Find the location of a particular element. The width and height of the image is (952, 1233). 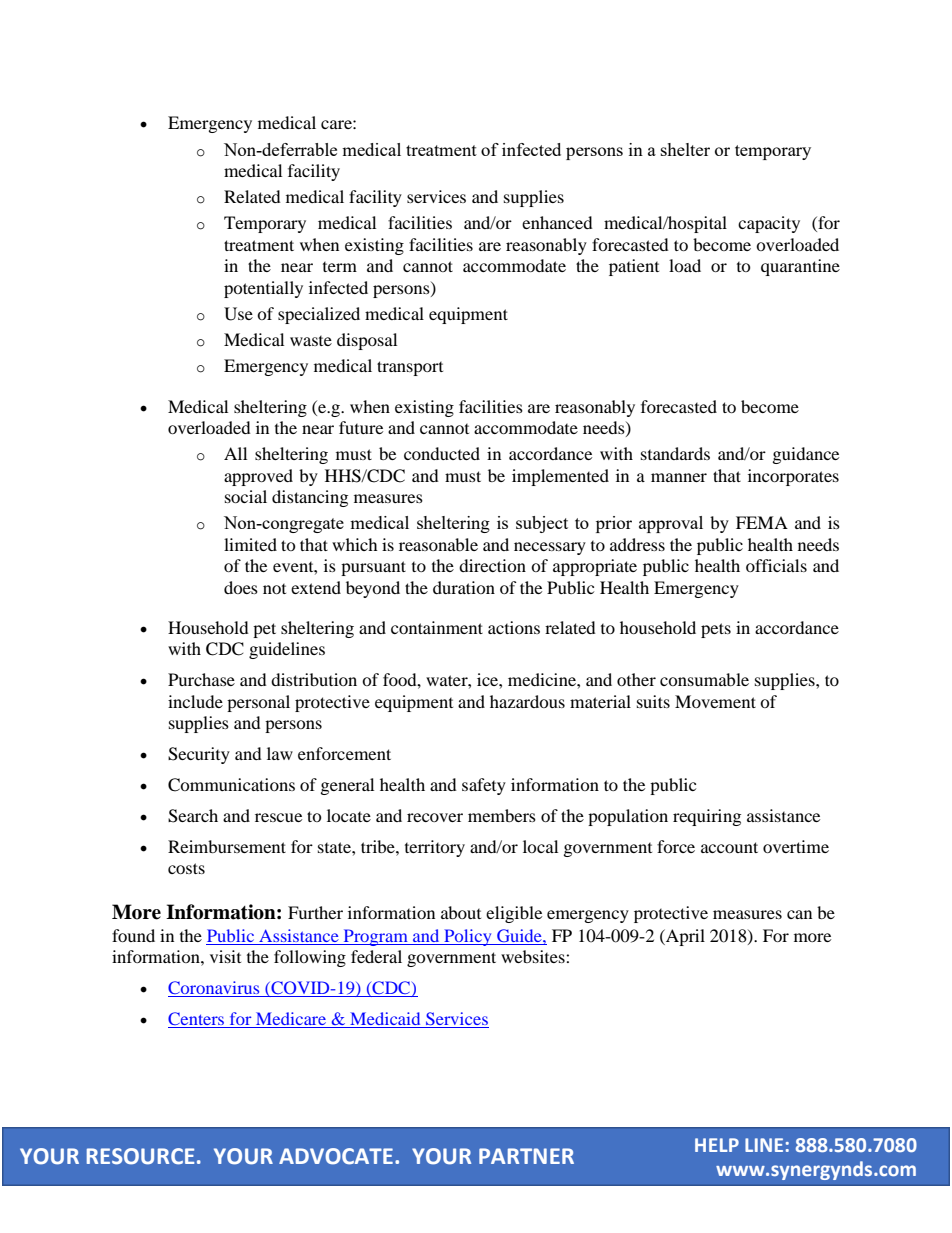

Movement is located at coordinates (715, 701).
